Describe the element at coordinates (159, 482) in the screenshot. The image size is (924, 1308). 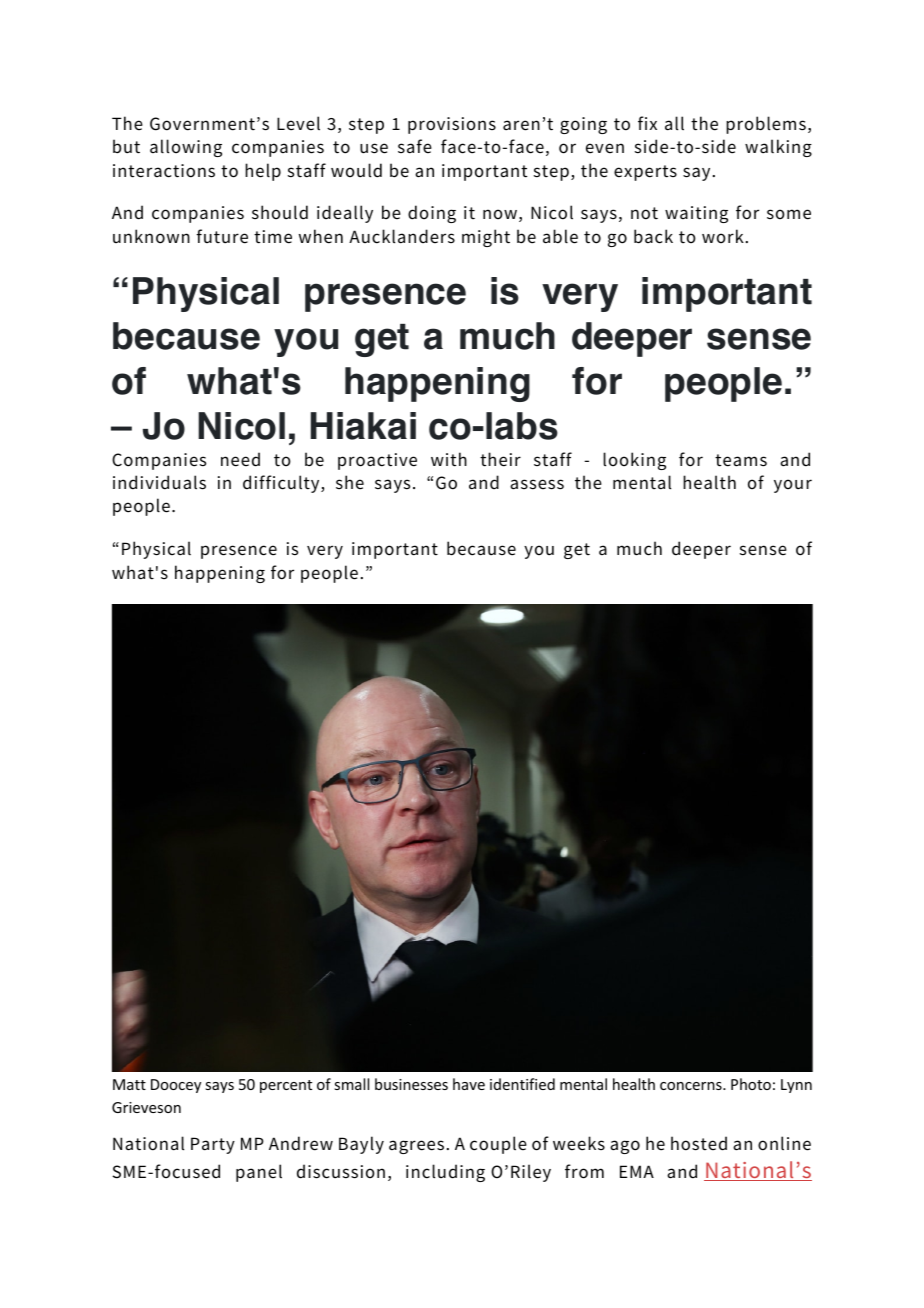
I see `individuals` at that location.
